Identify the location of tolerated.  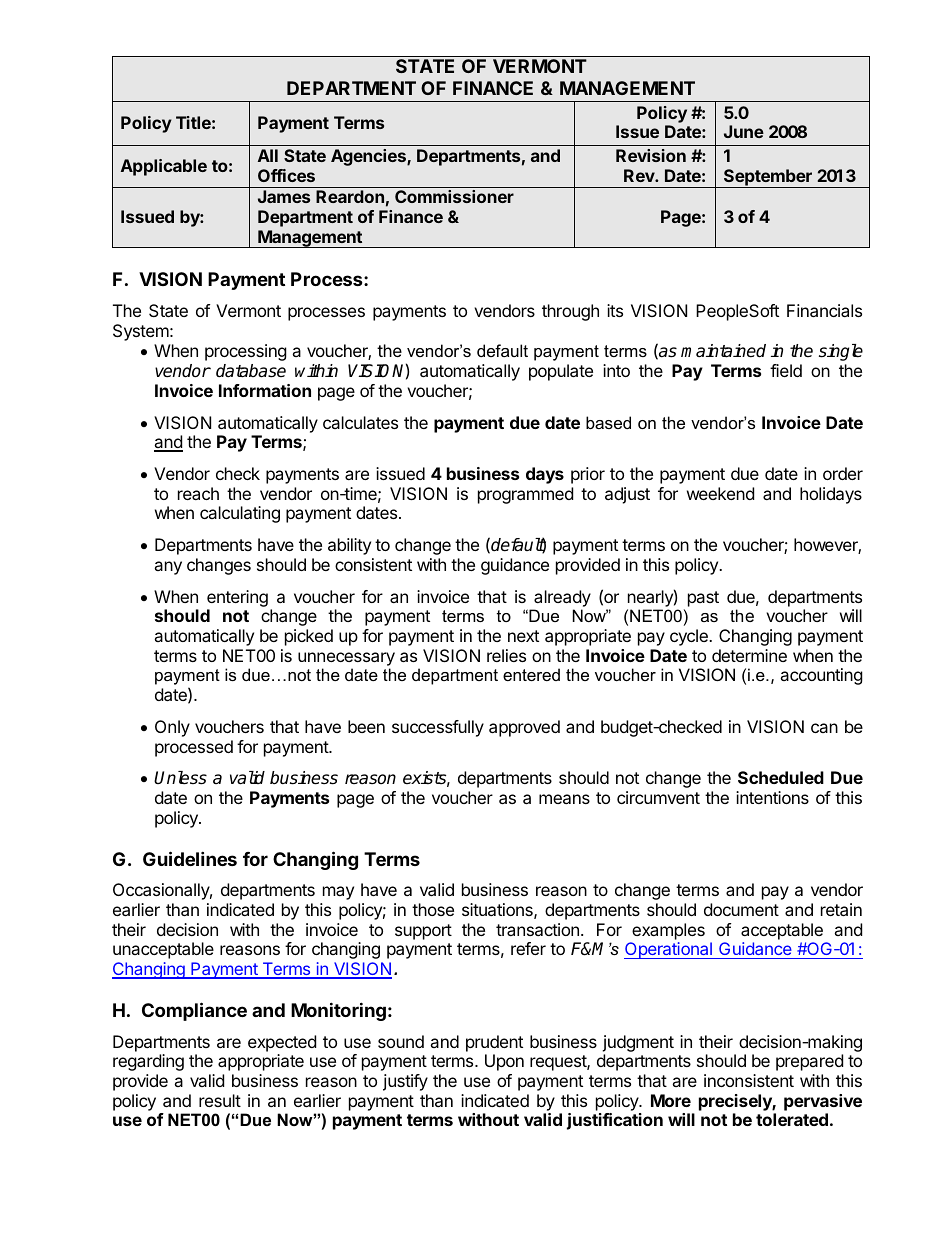
(792, 1119).
